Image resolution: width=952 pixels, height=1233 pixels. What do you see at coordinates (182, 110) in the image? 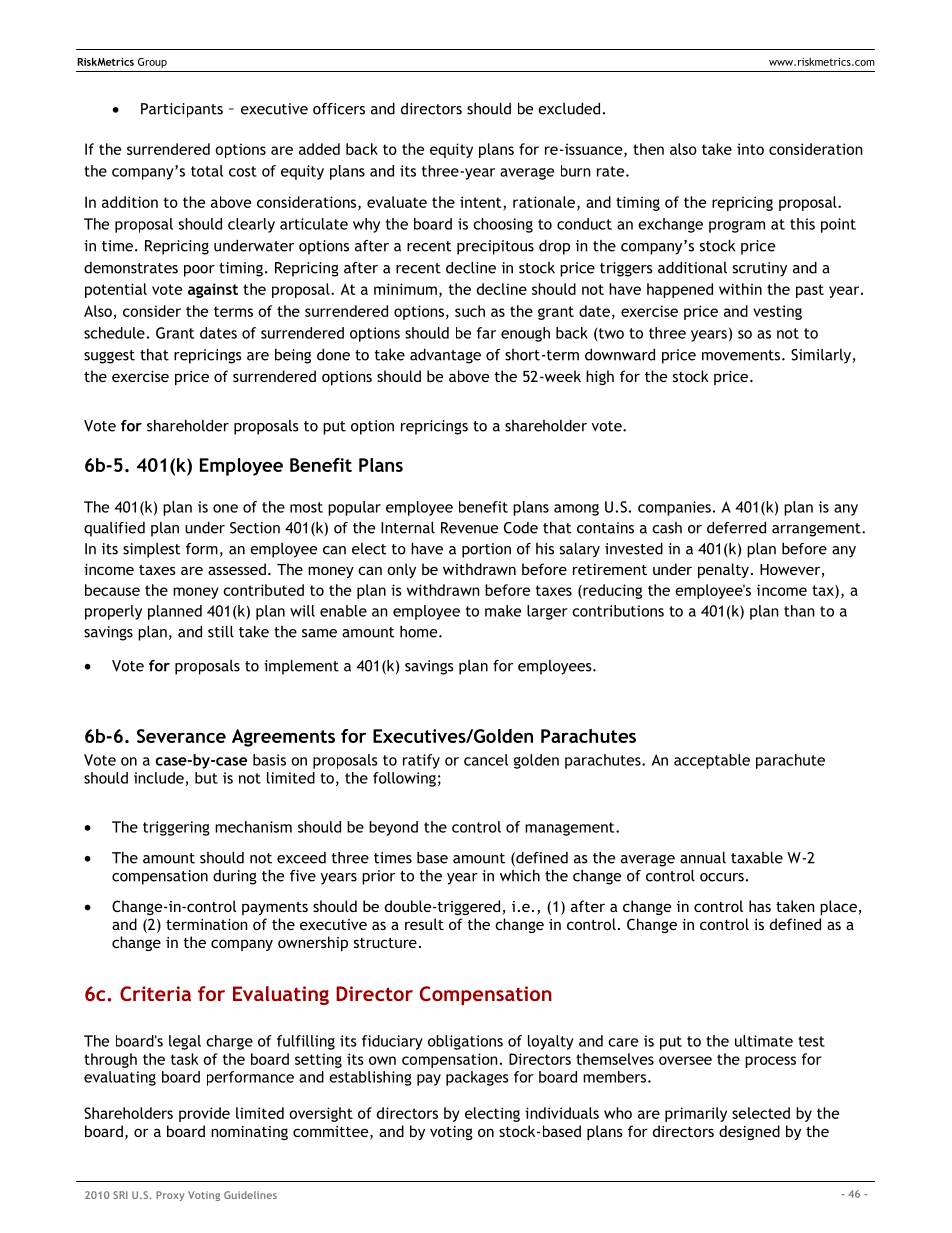
I see `Participants` at bounding box center [182, 110].
